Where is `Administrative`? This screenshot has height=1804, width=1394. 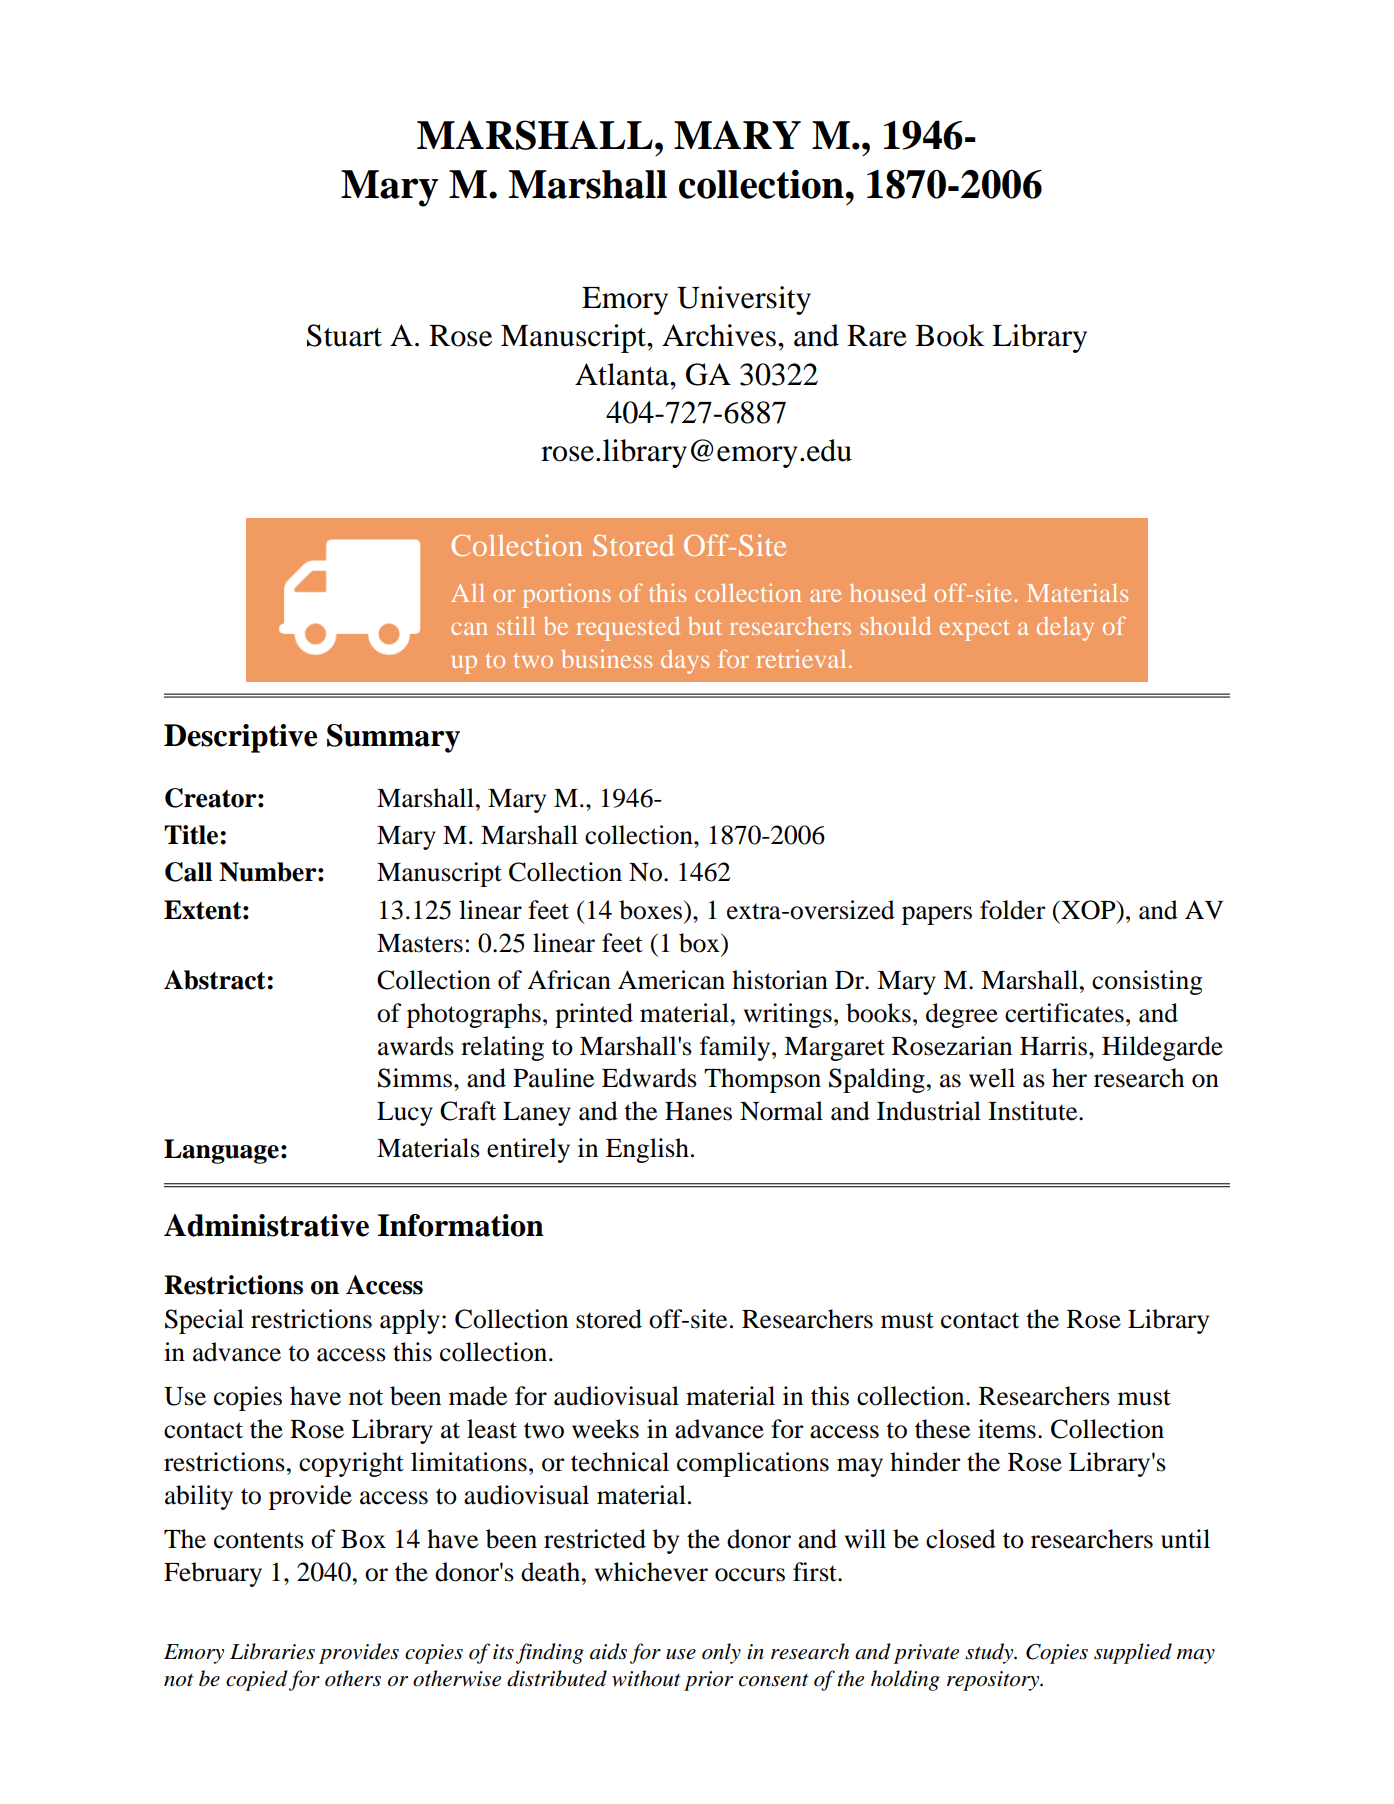 Administrative is located at coordinates (266, 1225).
